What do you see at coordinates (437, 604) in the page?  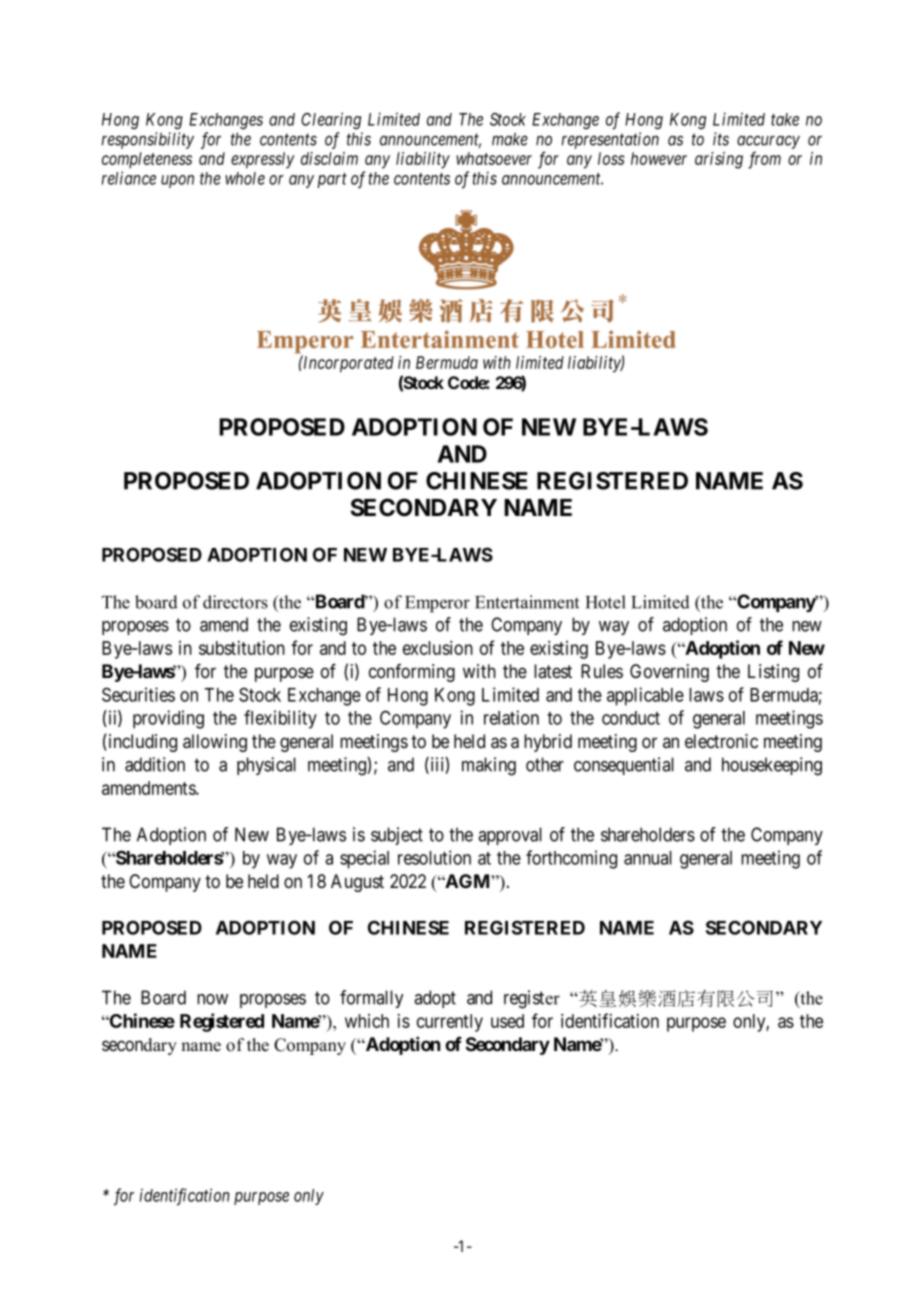 I see `Emperor` at bounding box center [437, 604].
